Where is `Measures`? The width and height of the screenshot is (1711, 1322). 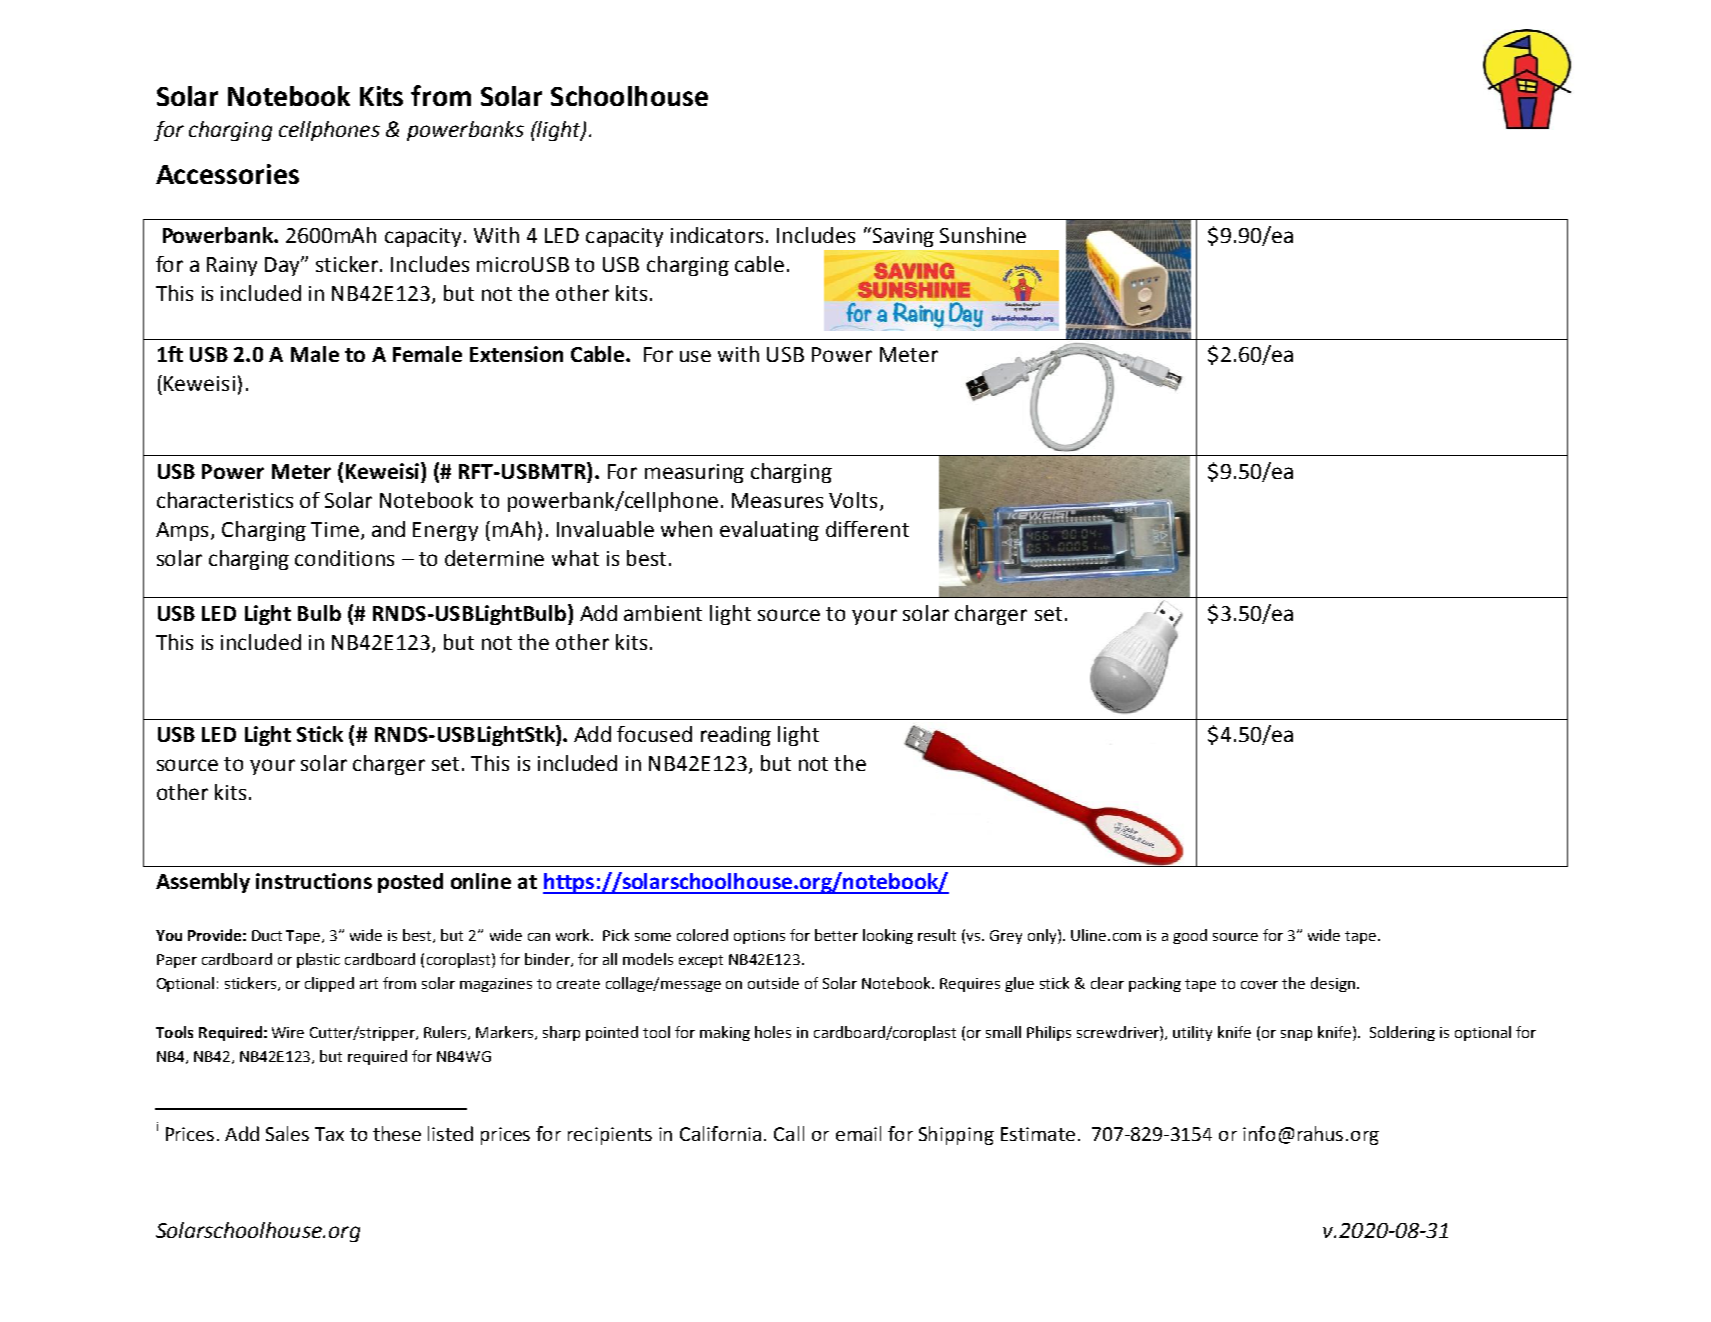 Measures is located at coordinates (777, 500).
